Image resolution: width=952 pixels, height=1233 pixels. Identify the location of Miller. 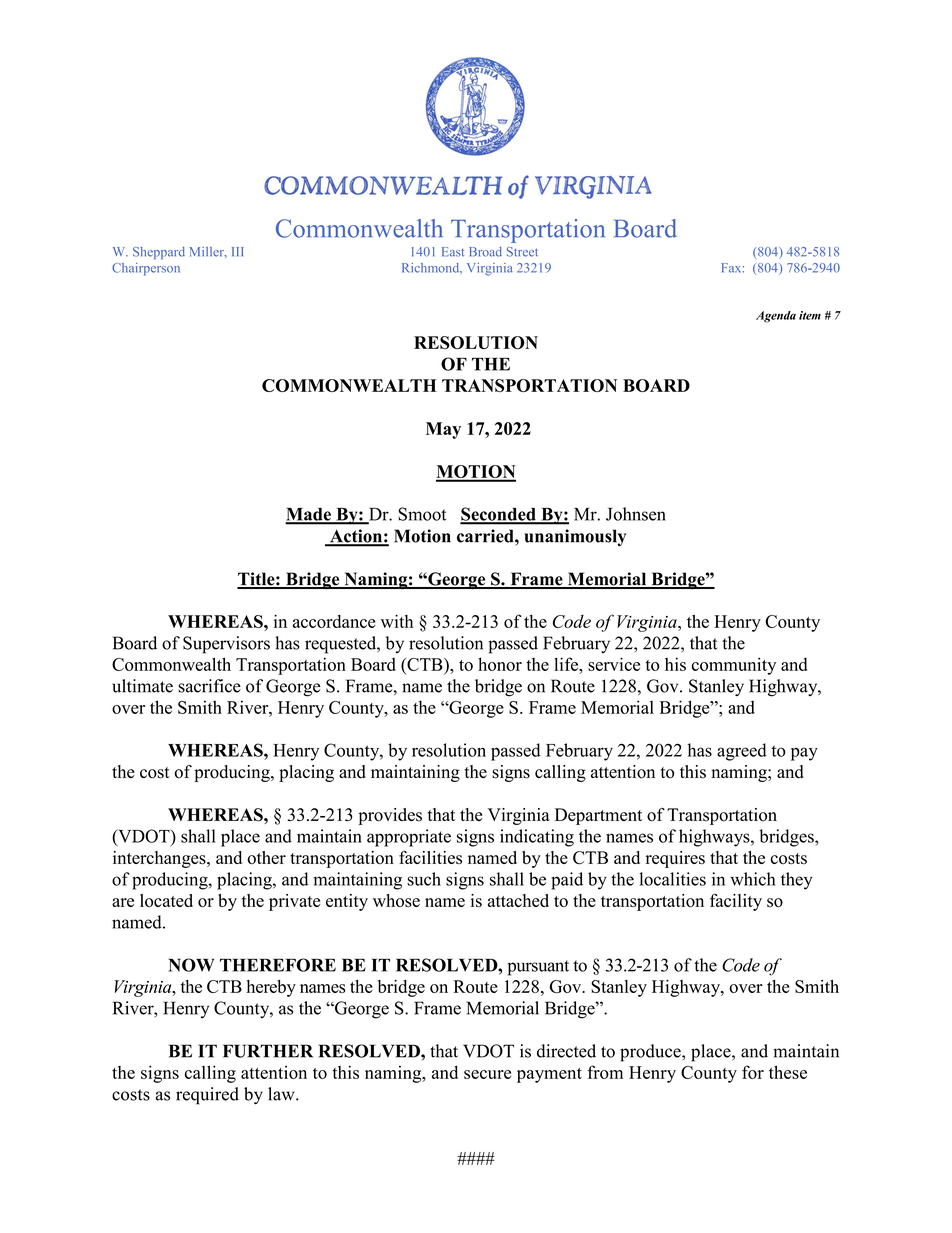
(208, 252).
